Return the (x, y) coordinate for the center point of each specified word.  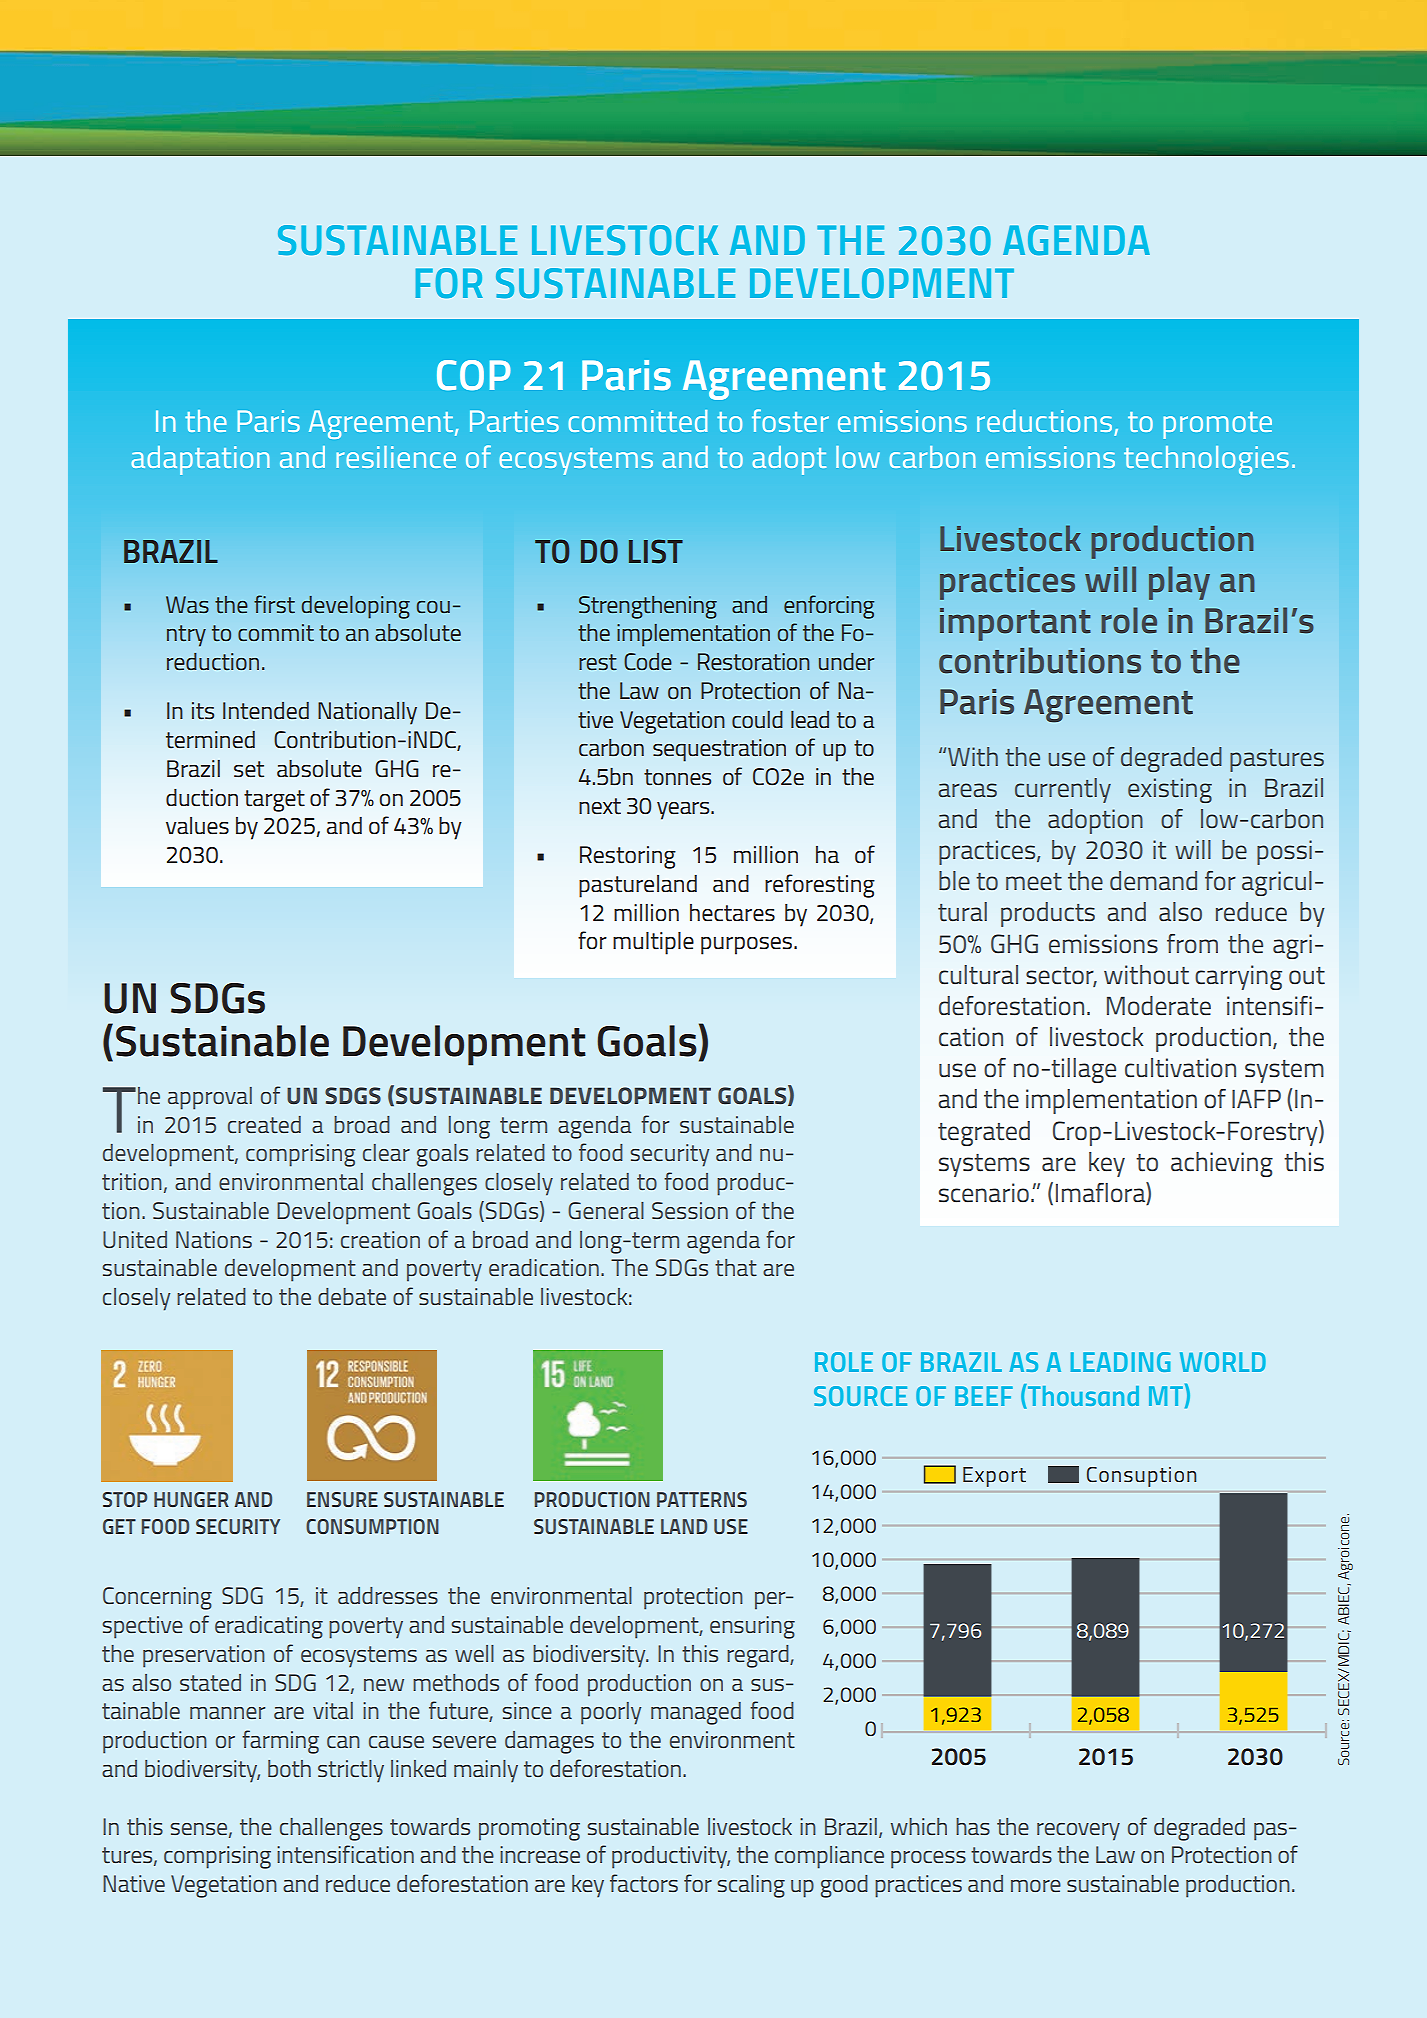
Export (994, 1477)
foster (790, 420)
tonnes (677, 777)
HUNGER (191, 1499)
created (264, 1124)
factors (644, 1883)
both (289, 1768)
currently (1063, 790)
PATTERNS (702, 1499)
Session (690, 1210)
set (249, 769)
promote (1217, 425)
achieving (1222, 1164)
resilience (396, 457)
